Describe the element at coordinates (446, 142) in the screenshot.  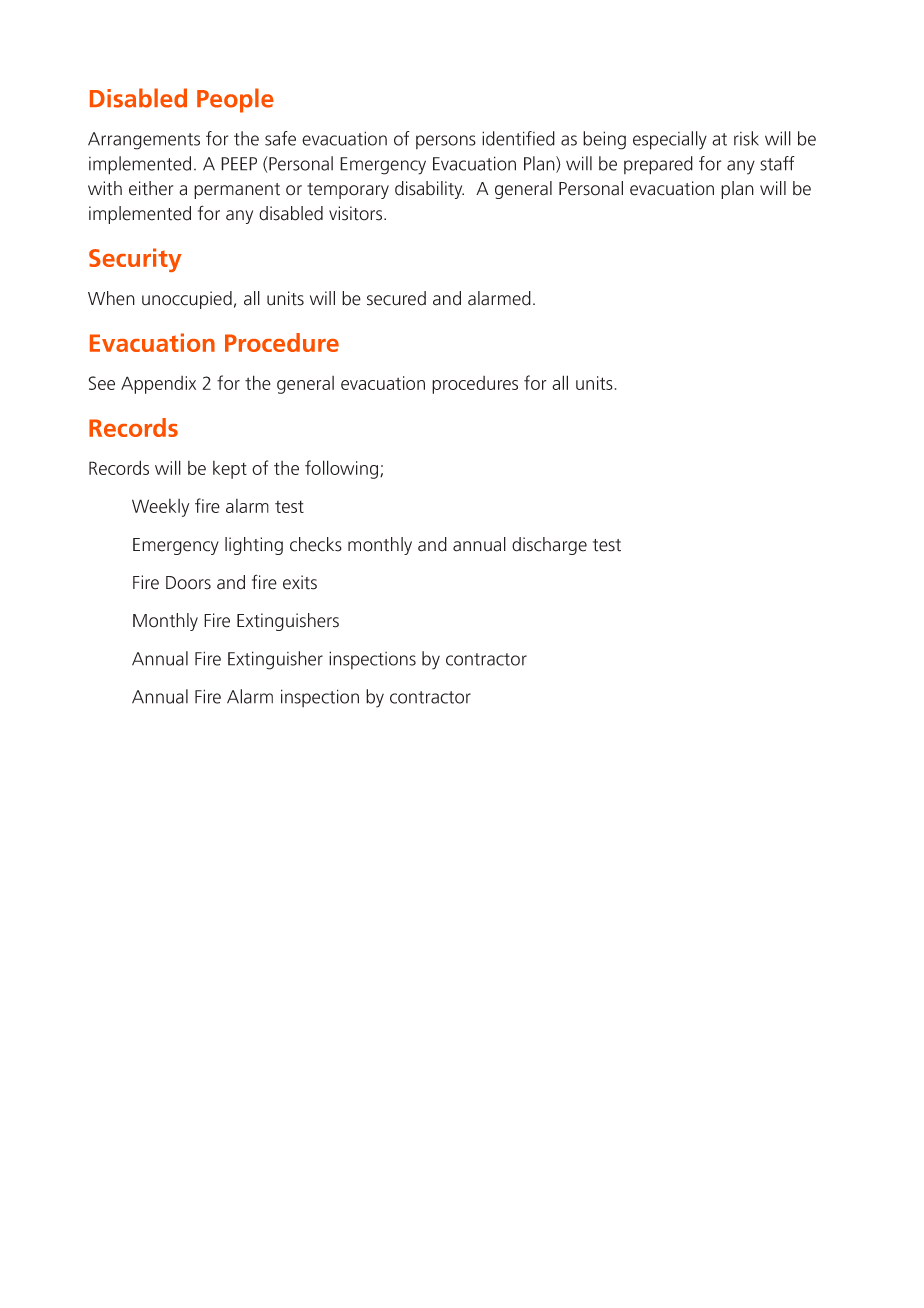
I see `persons` at that location.
